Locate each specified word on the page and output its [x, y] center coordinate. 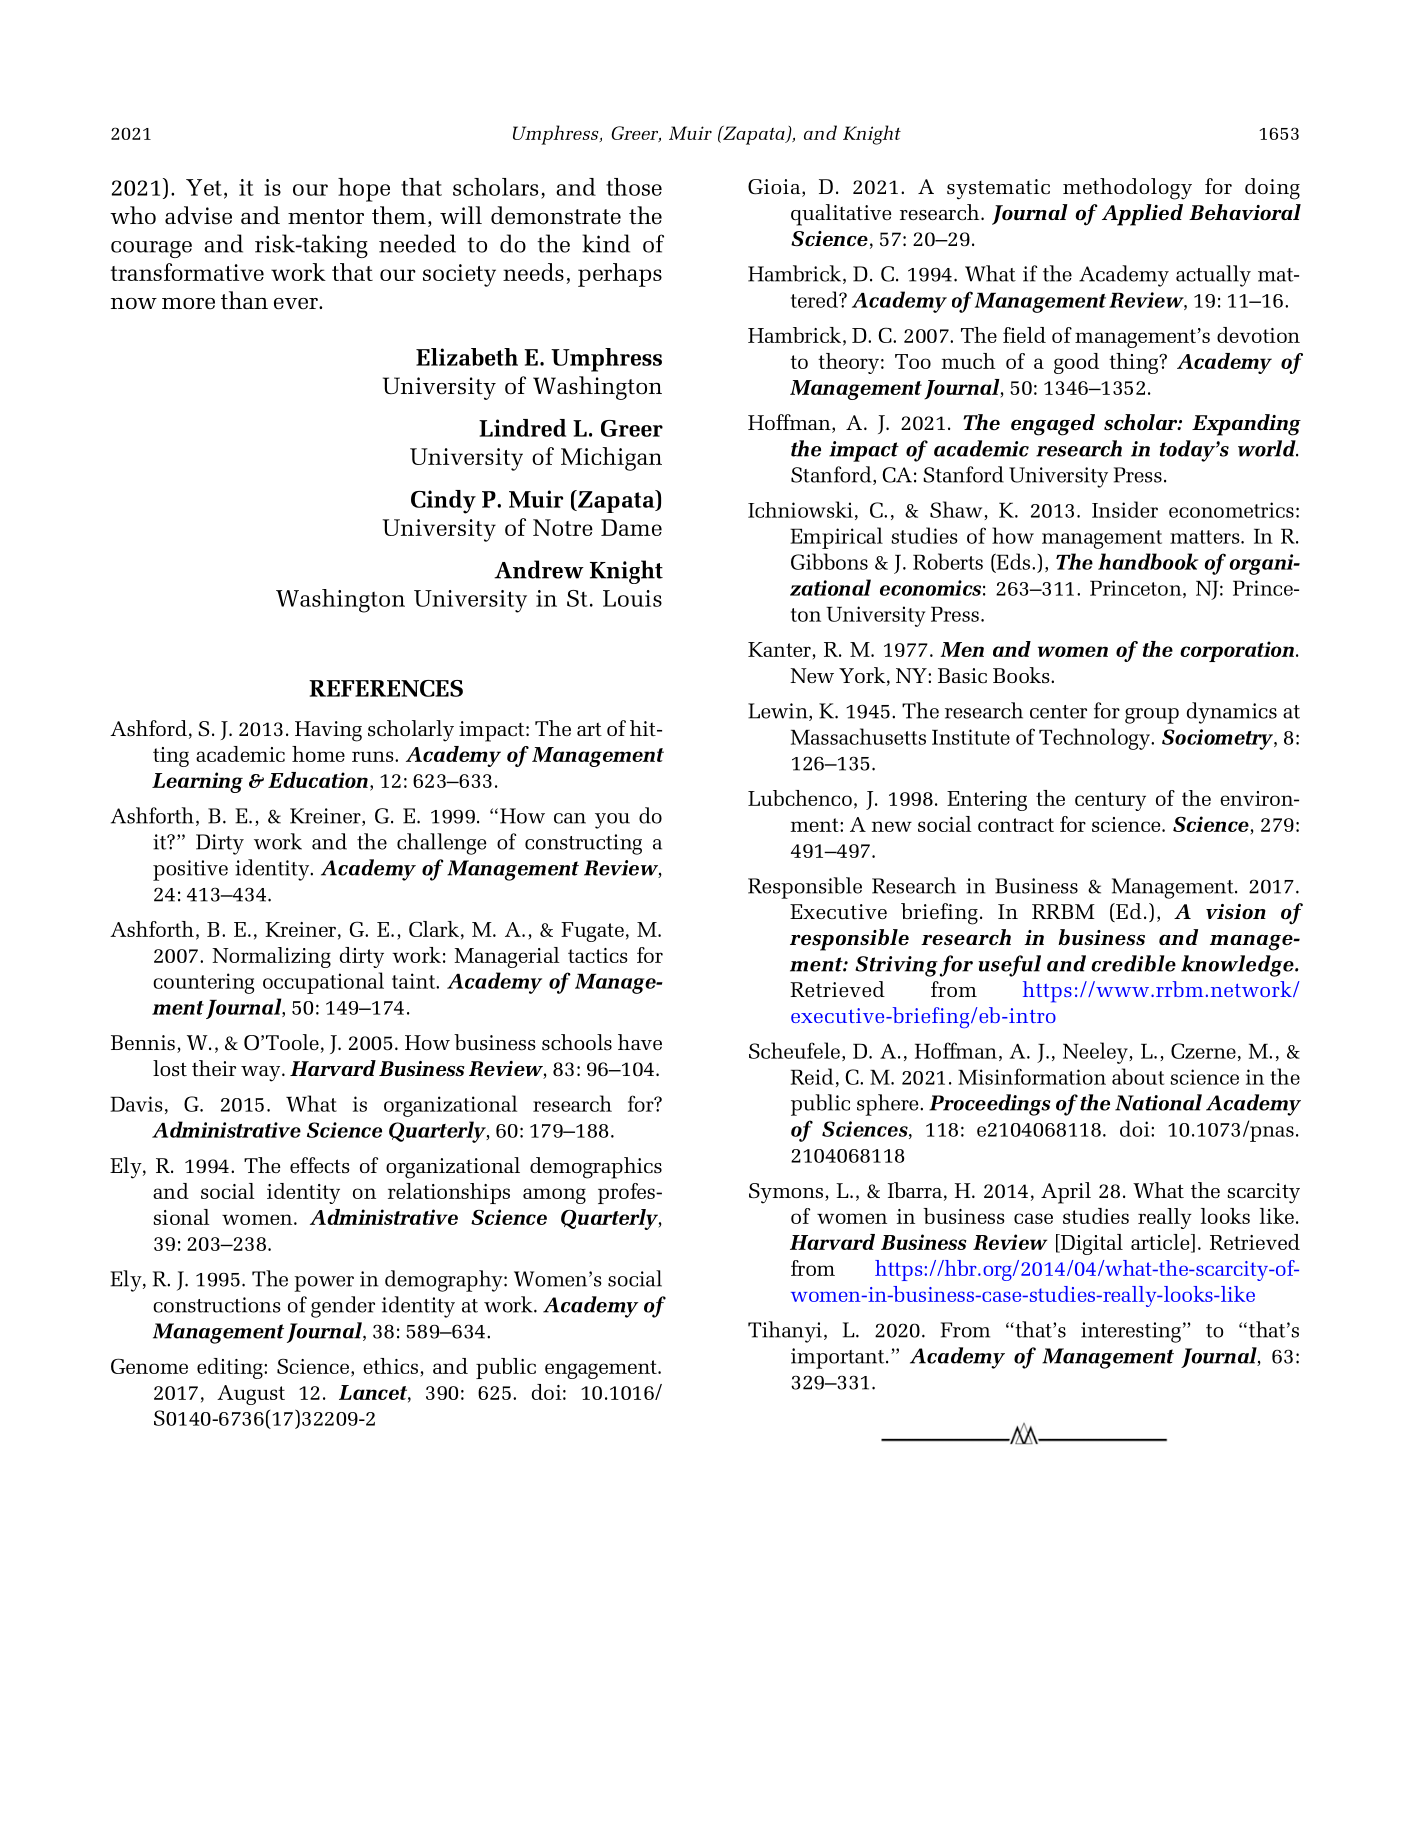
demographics [596, 1168]
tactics [598, 955]
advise [198, 215]
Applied [1142, 215]
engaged [1053, 425]
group [1152, 716]
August [251, 1395]
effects [320, 1165]
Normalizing [271, 957]
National [1158, 1102]
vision [1236, 912]
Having [328, 731]
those [634, 187]
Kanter [780, 651]
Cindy [443, 502]
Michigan [611, 459]
